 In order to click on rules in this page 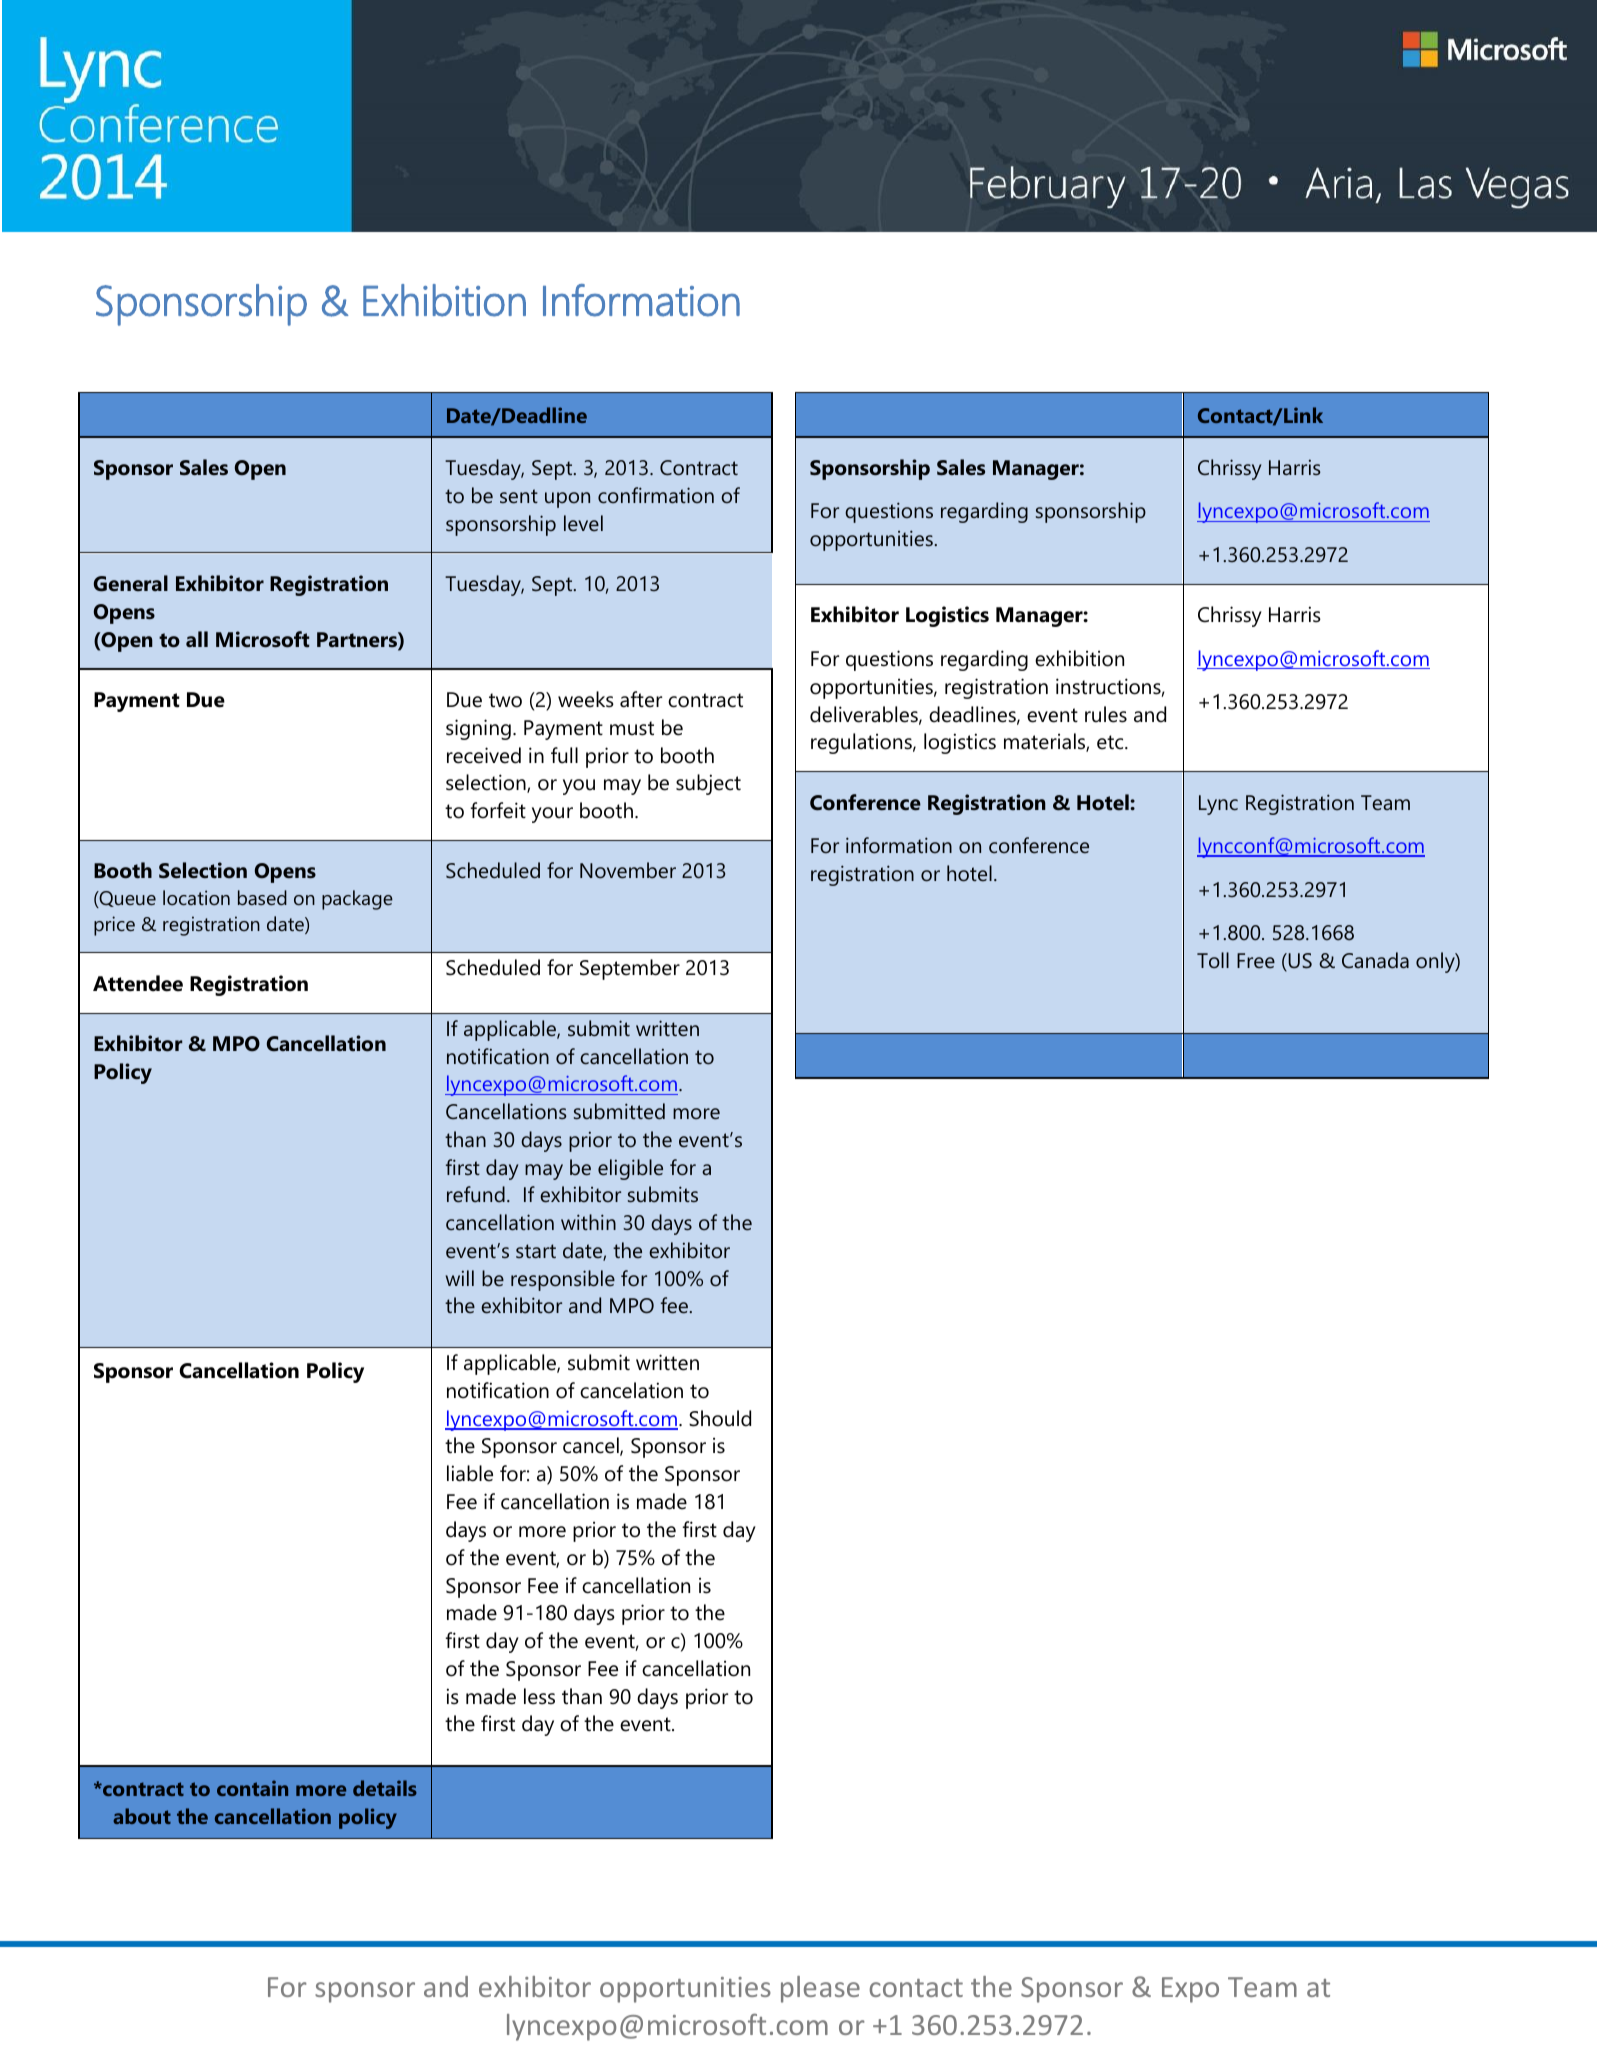, I will do `click(1106, 714)`.
